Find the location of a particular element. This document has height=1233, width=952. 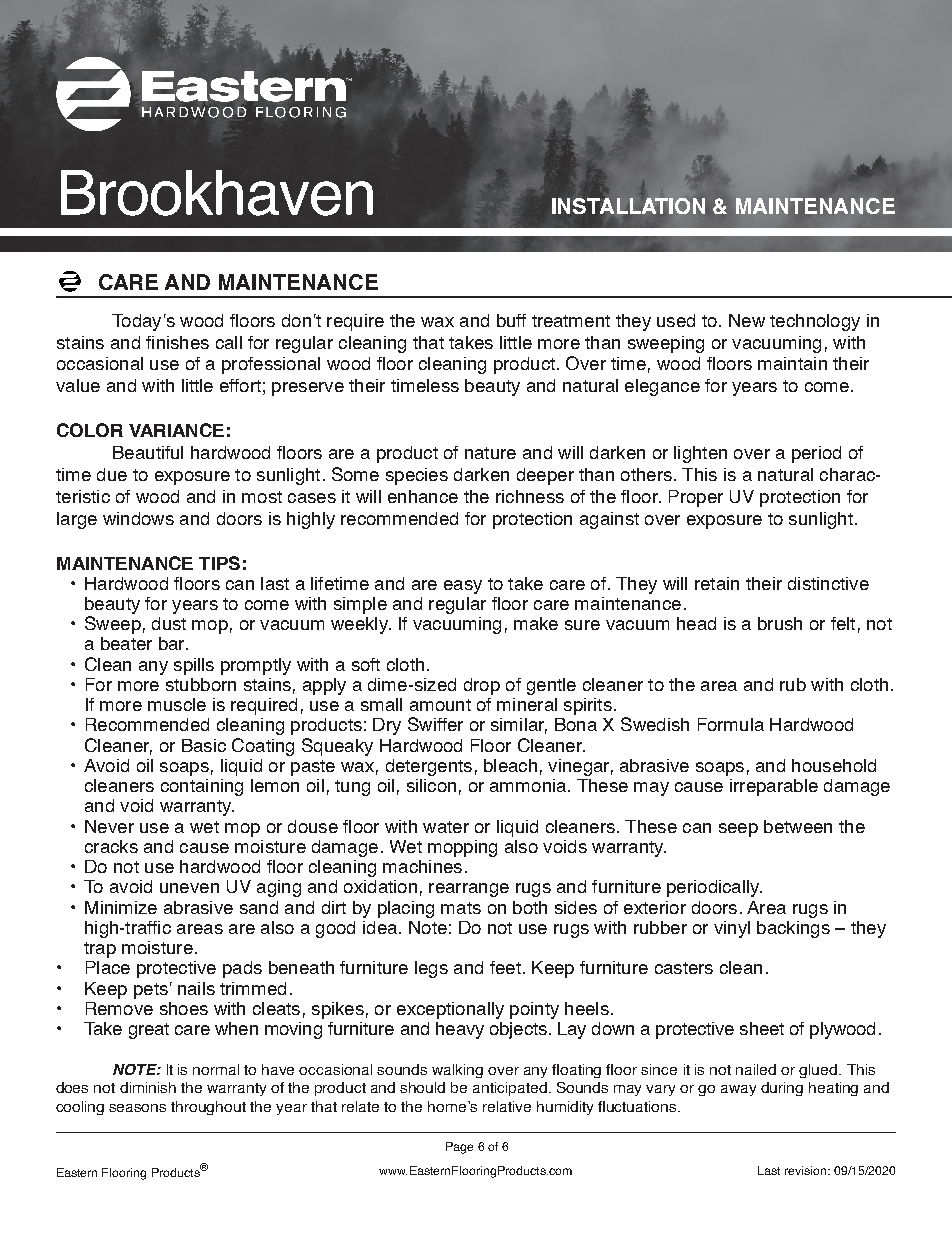

drop is located at coordinates (482, 686).
